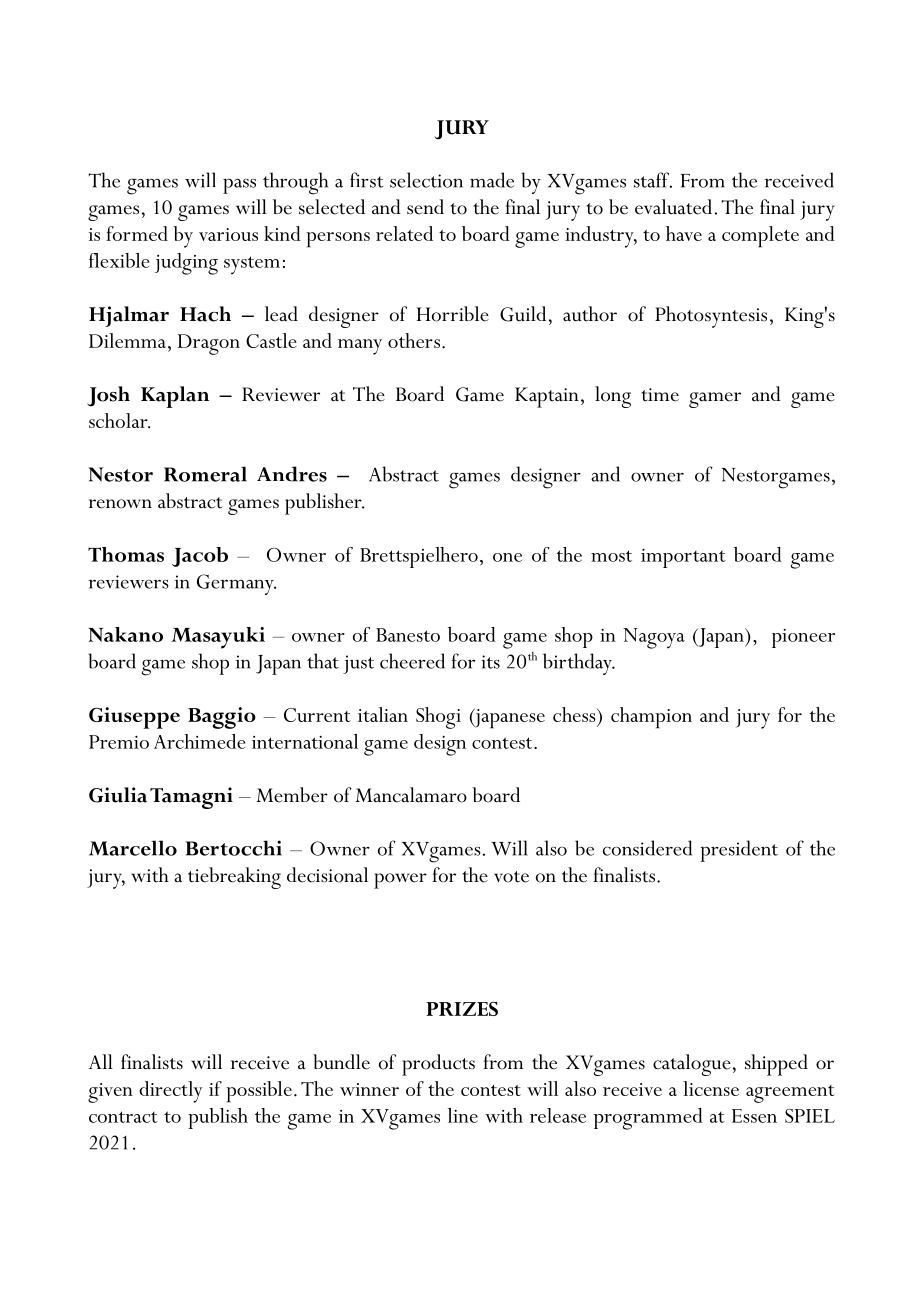 The height and width of the image is (1308, 924). What do you see at coordinates (739, 851) in the image?
I see `president` at bounding box center [739, 851].
